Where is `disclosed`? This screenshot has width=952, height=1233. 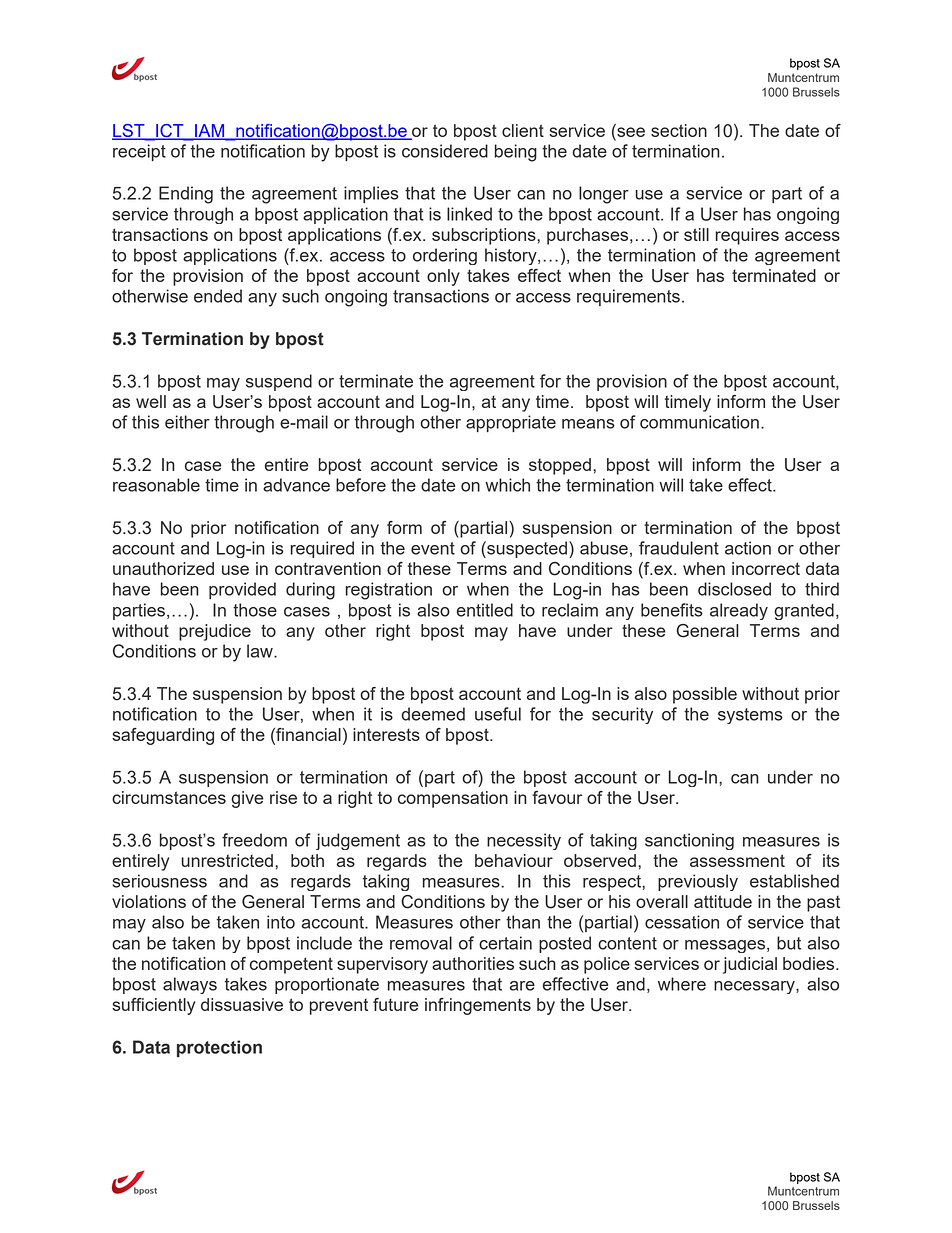 disclosed is located at coordinates (734, 589).
